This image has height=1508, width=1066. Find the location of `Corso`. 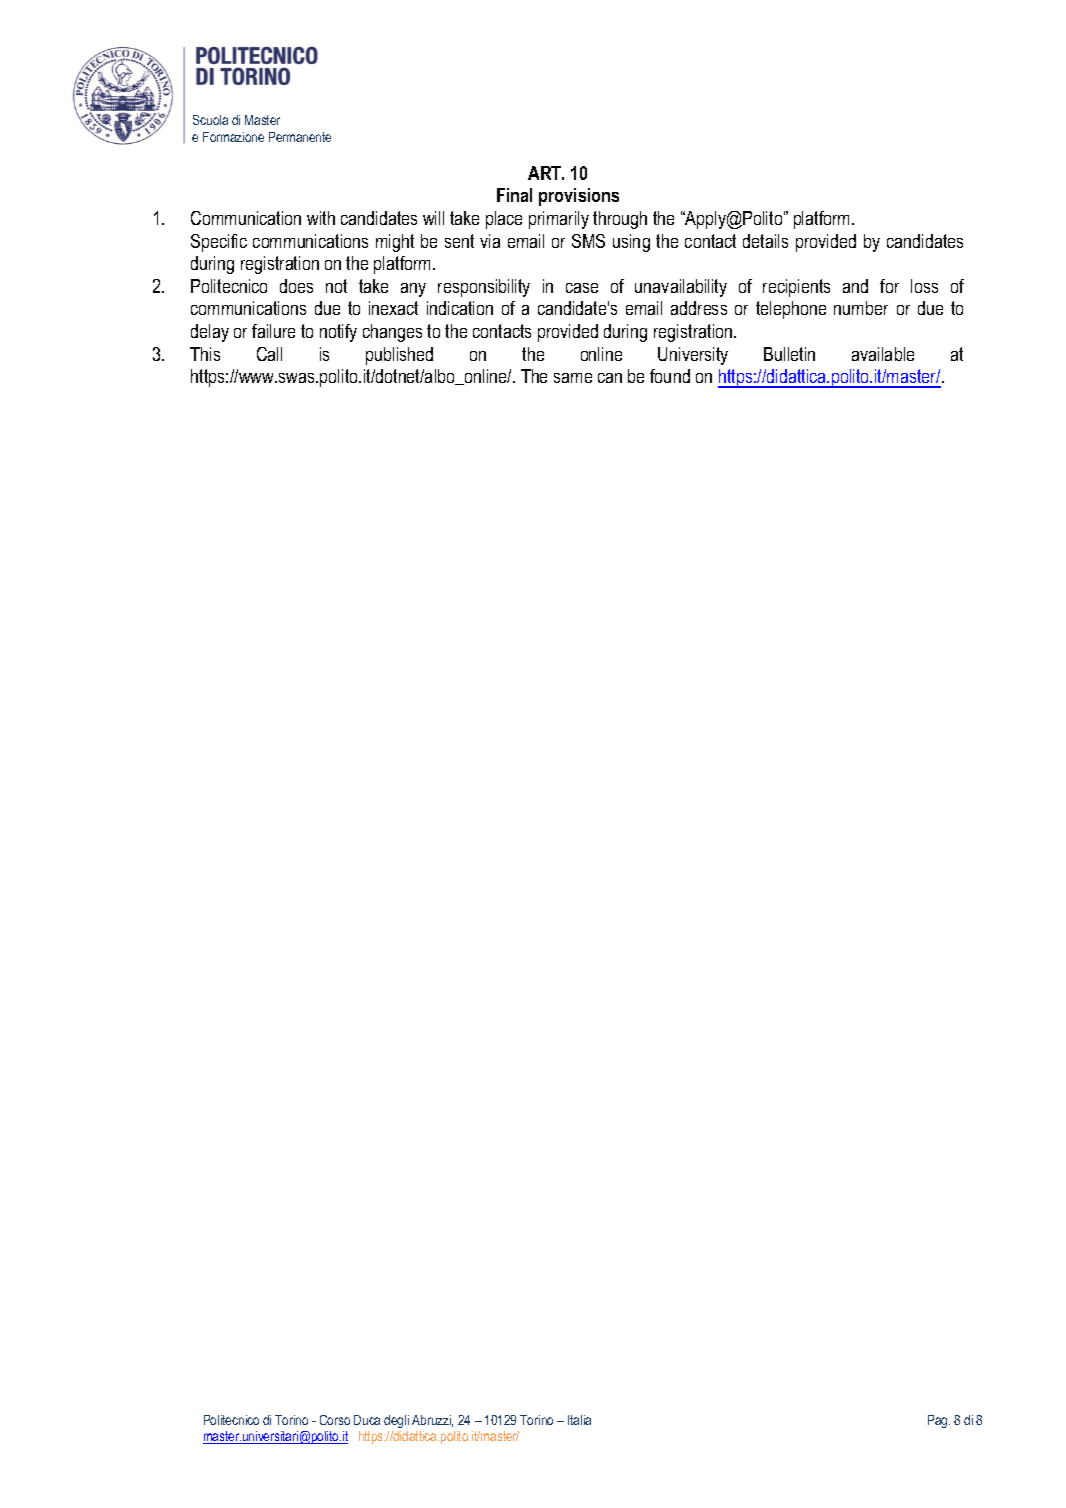

Corso is located at coordinates (335, 1420).
